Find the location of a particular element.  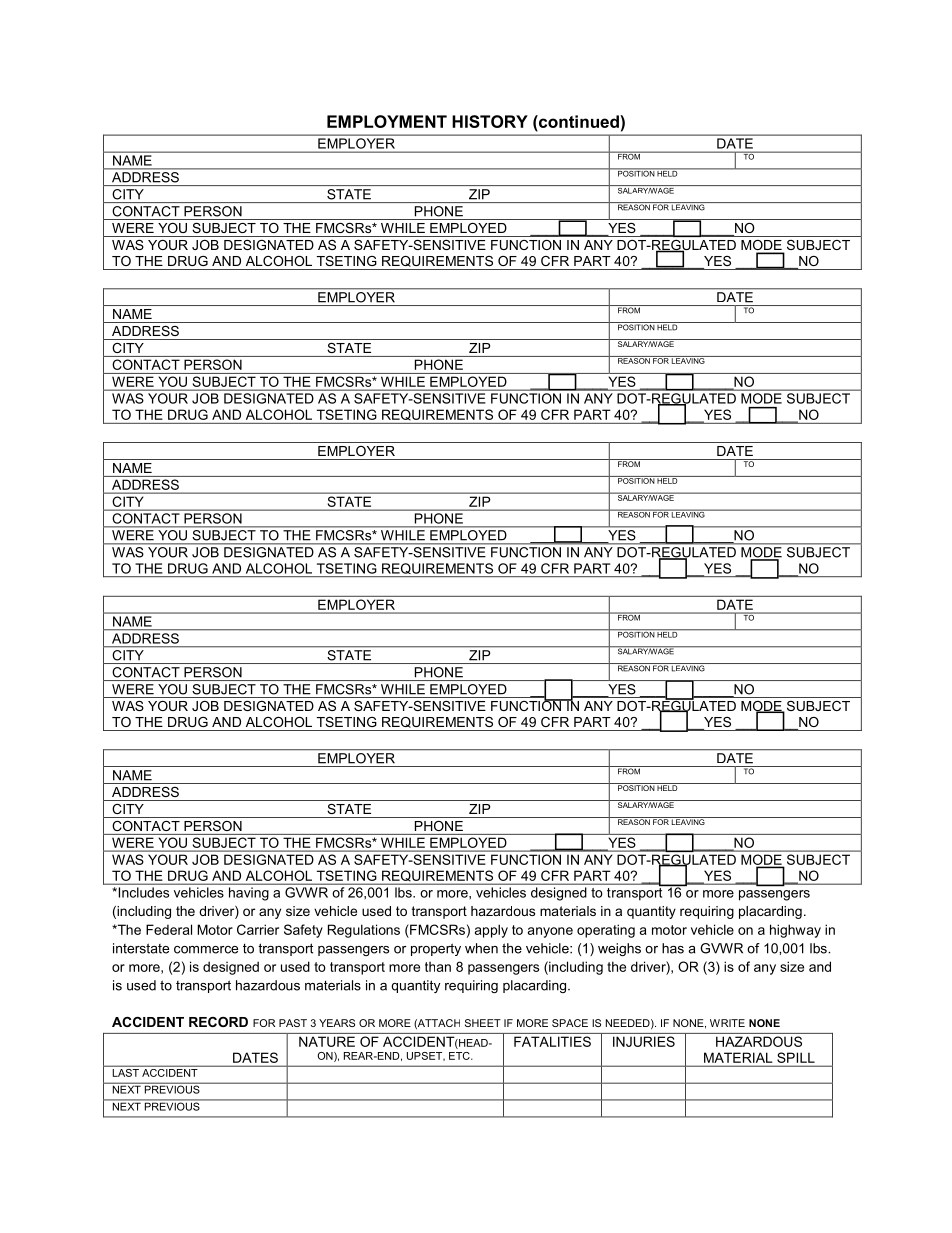

HISTORY is located at coordinates (490, 121).
